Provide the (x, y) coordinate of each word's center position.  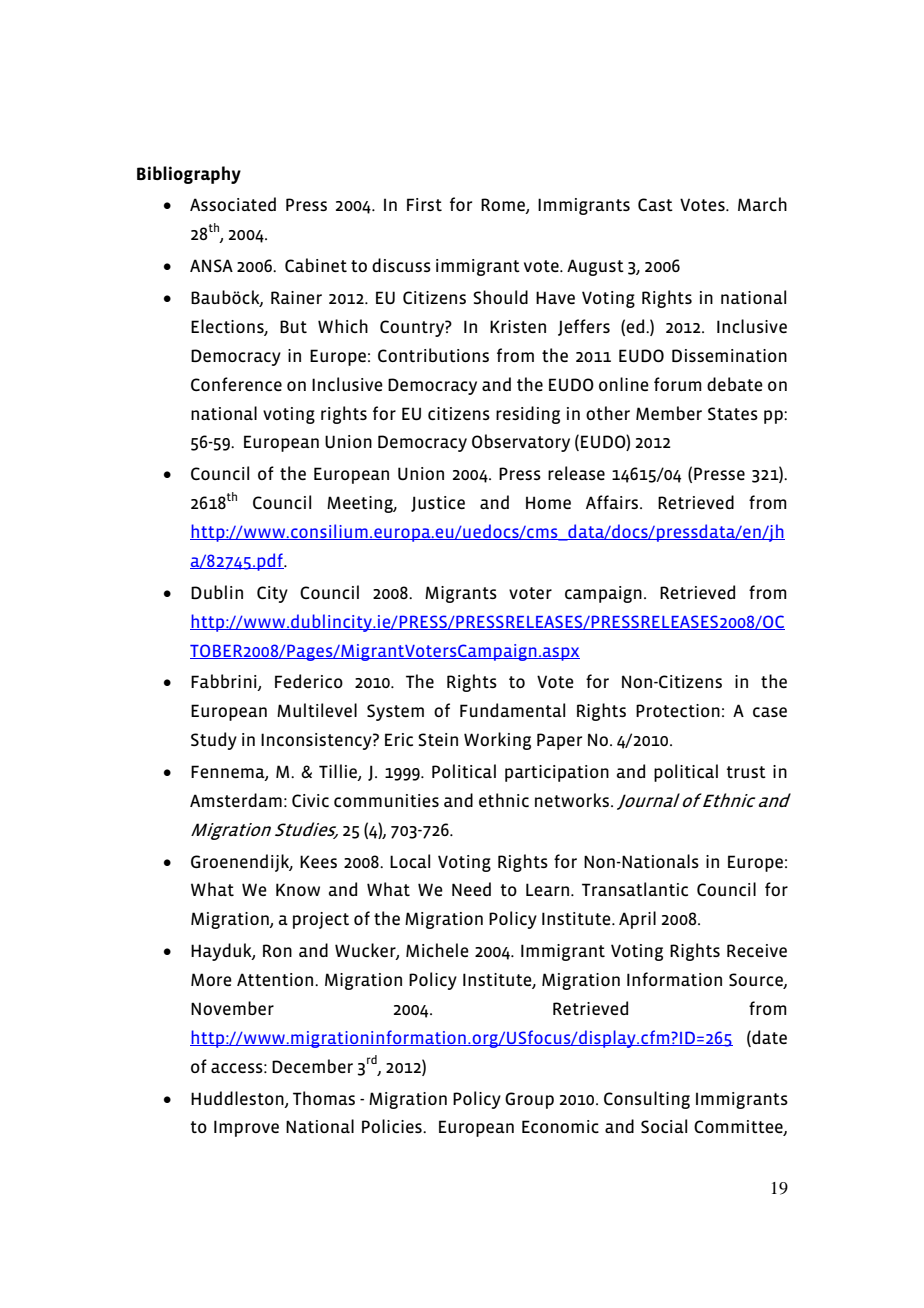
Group (529, 1100)
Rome (504, 206)
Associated (233, 204)
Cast (655, 204)
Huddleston (238, 1099)
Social (664, 1126)
